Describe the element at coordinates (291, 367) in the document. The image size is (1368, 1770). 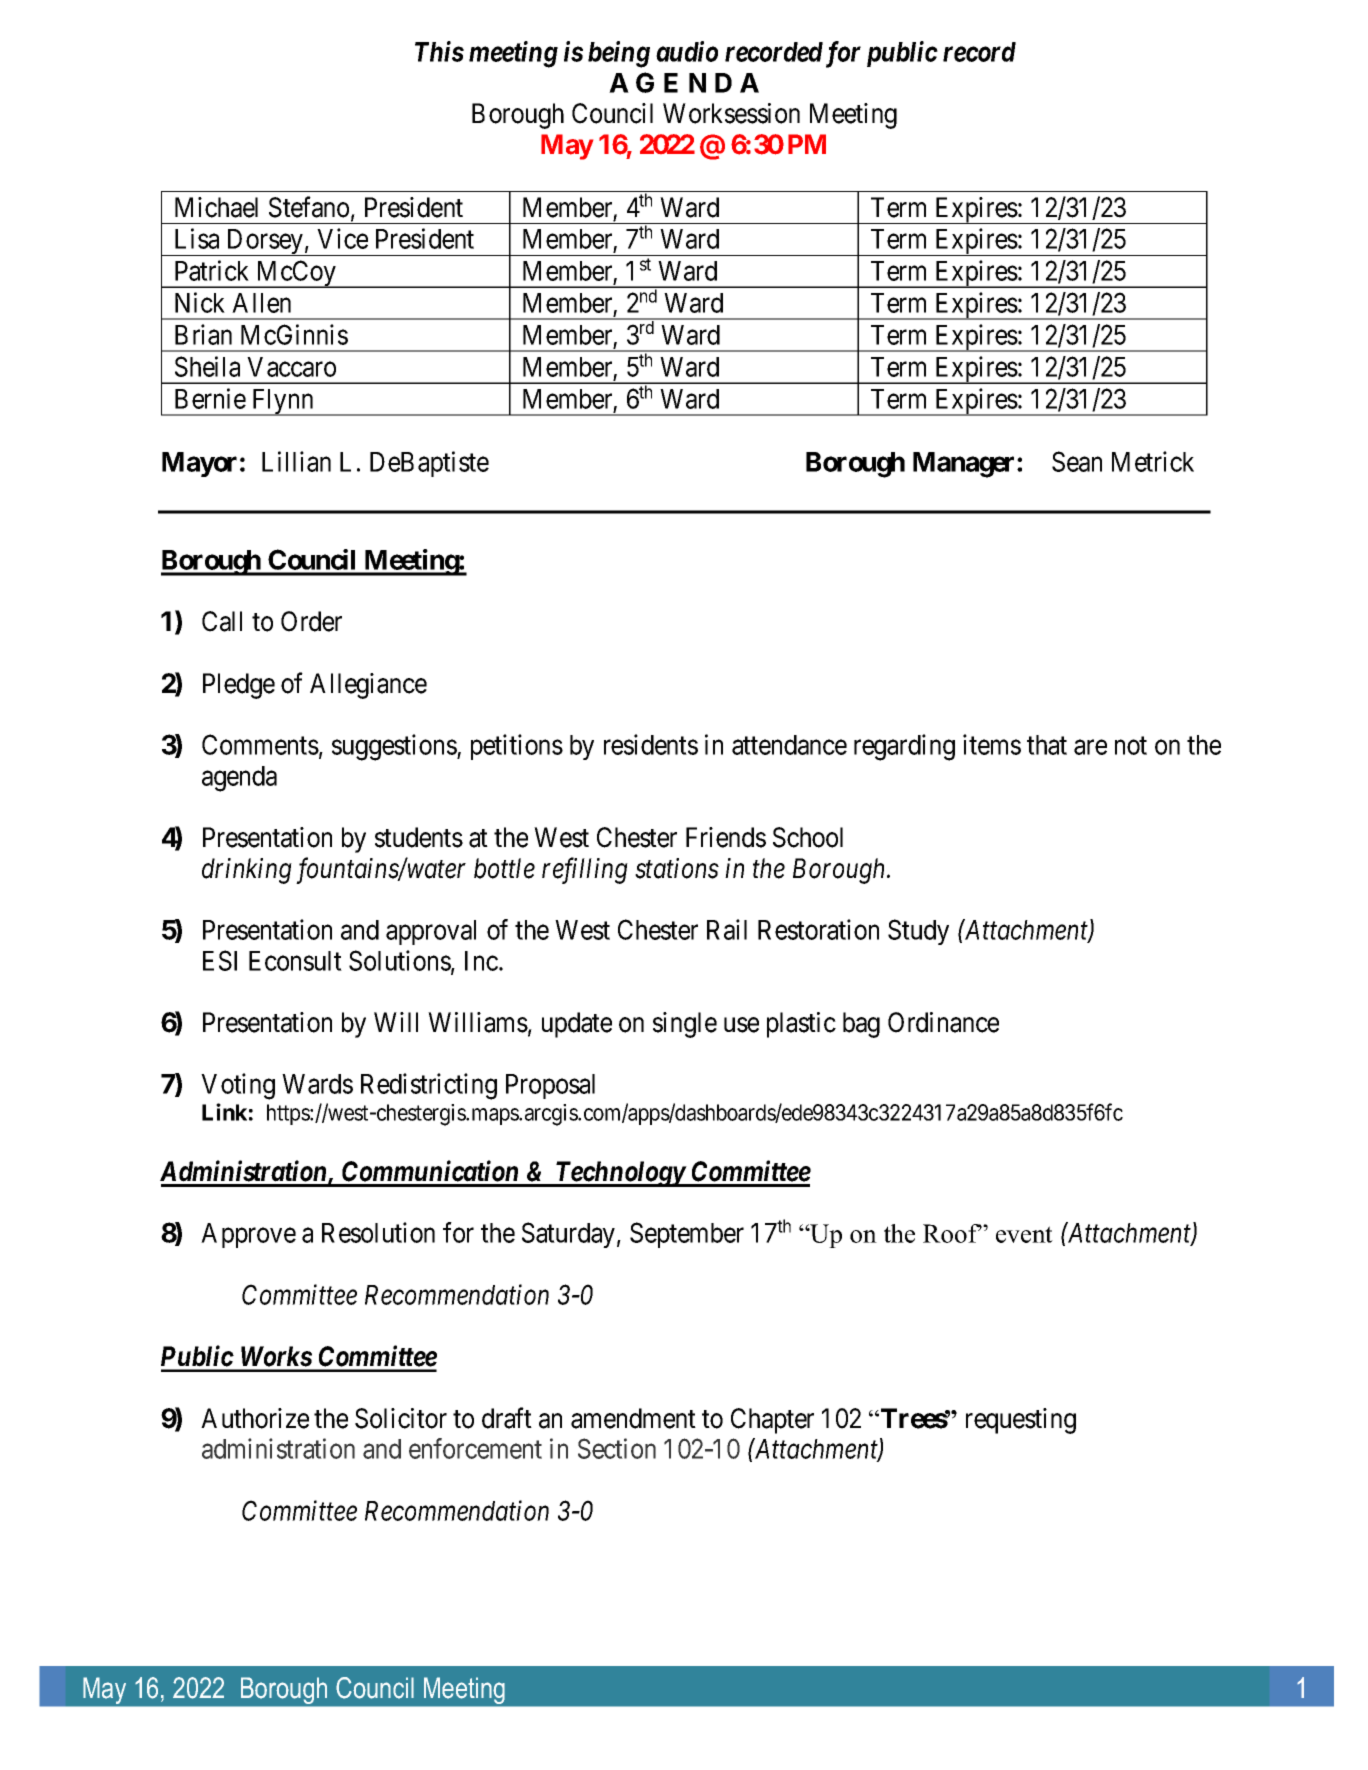
I see `Vaccaro` at that location.
